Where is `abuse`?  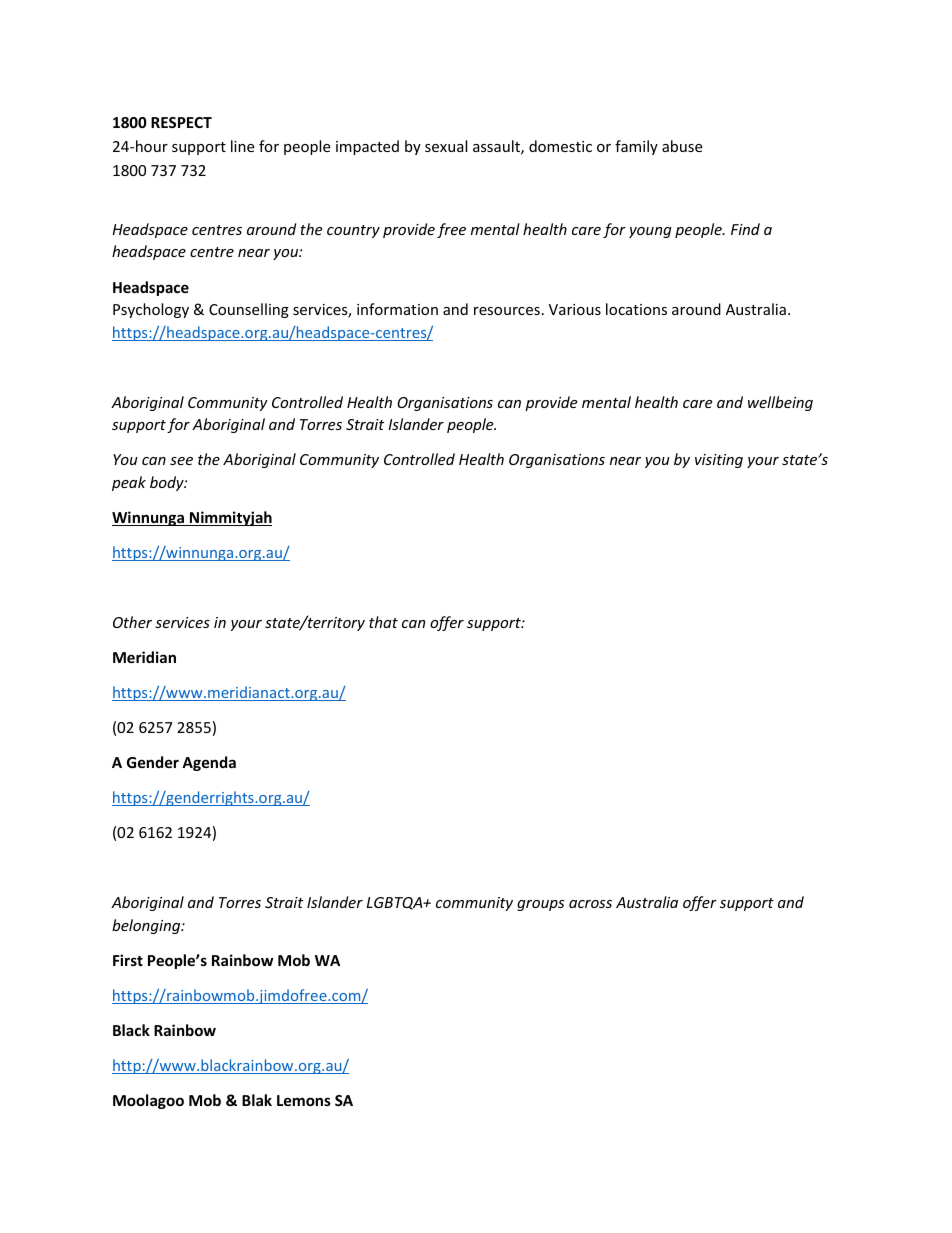
abuse is located at coordinates (682, 146).
